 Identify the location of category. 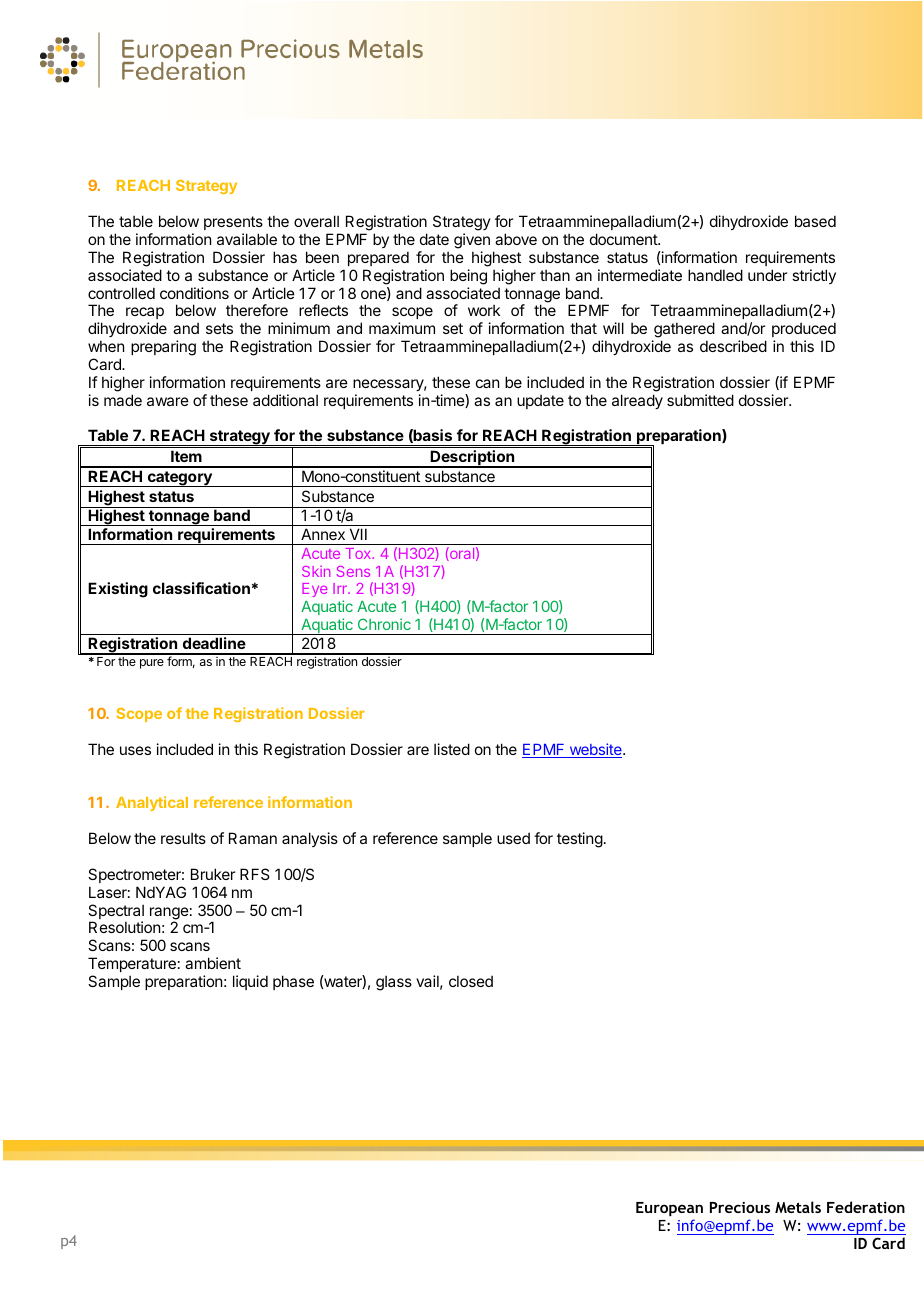
(179, 479).
